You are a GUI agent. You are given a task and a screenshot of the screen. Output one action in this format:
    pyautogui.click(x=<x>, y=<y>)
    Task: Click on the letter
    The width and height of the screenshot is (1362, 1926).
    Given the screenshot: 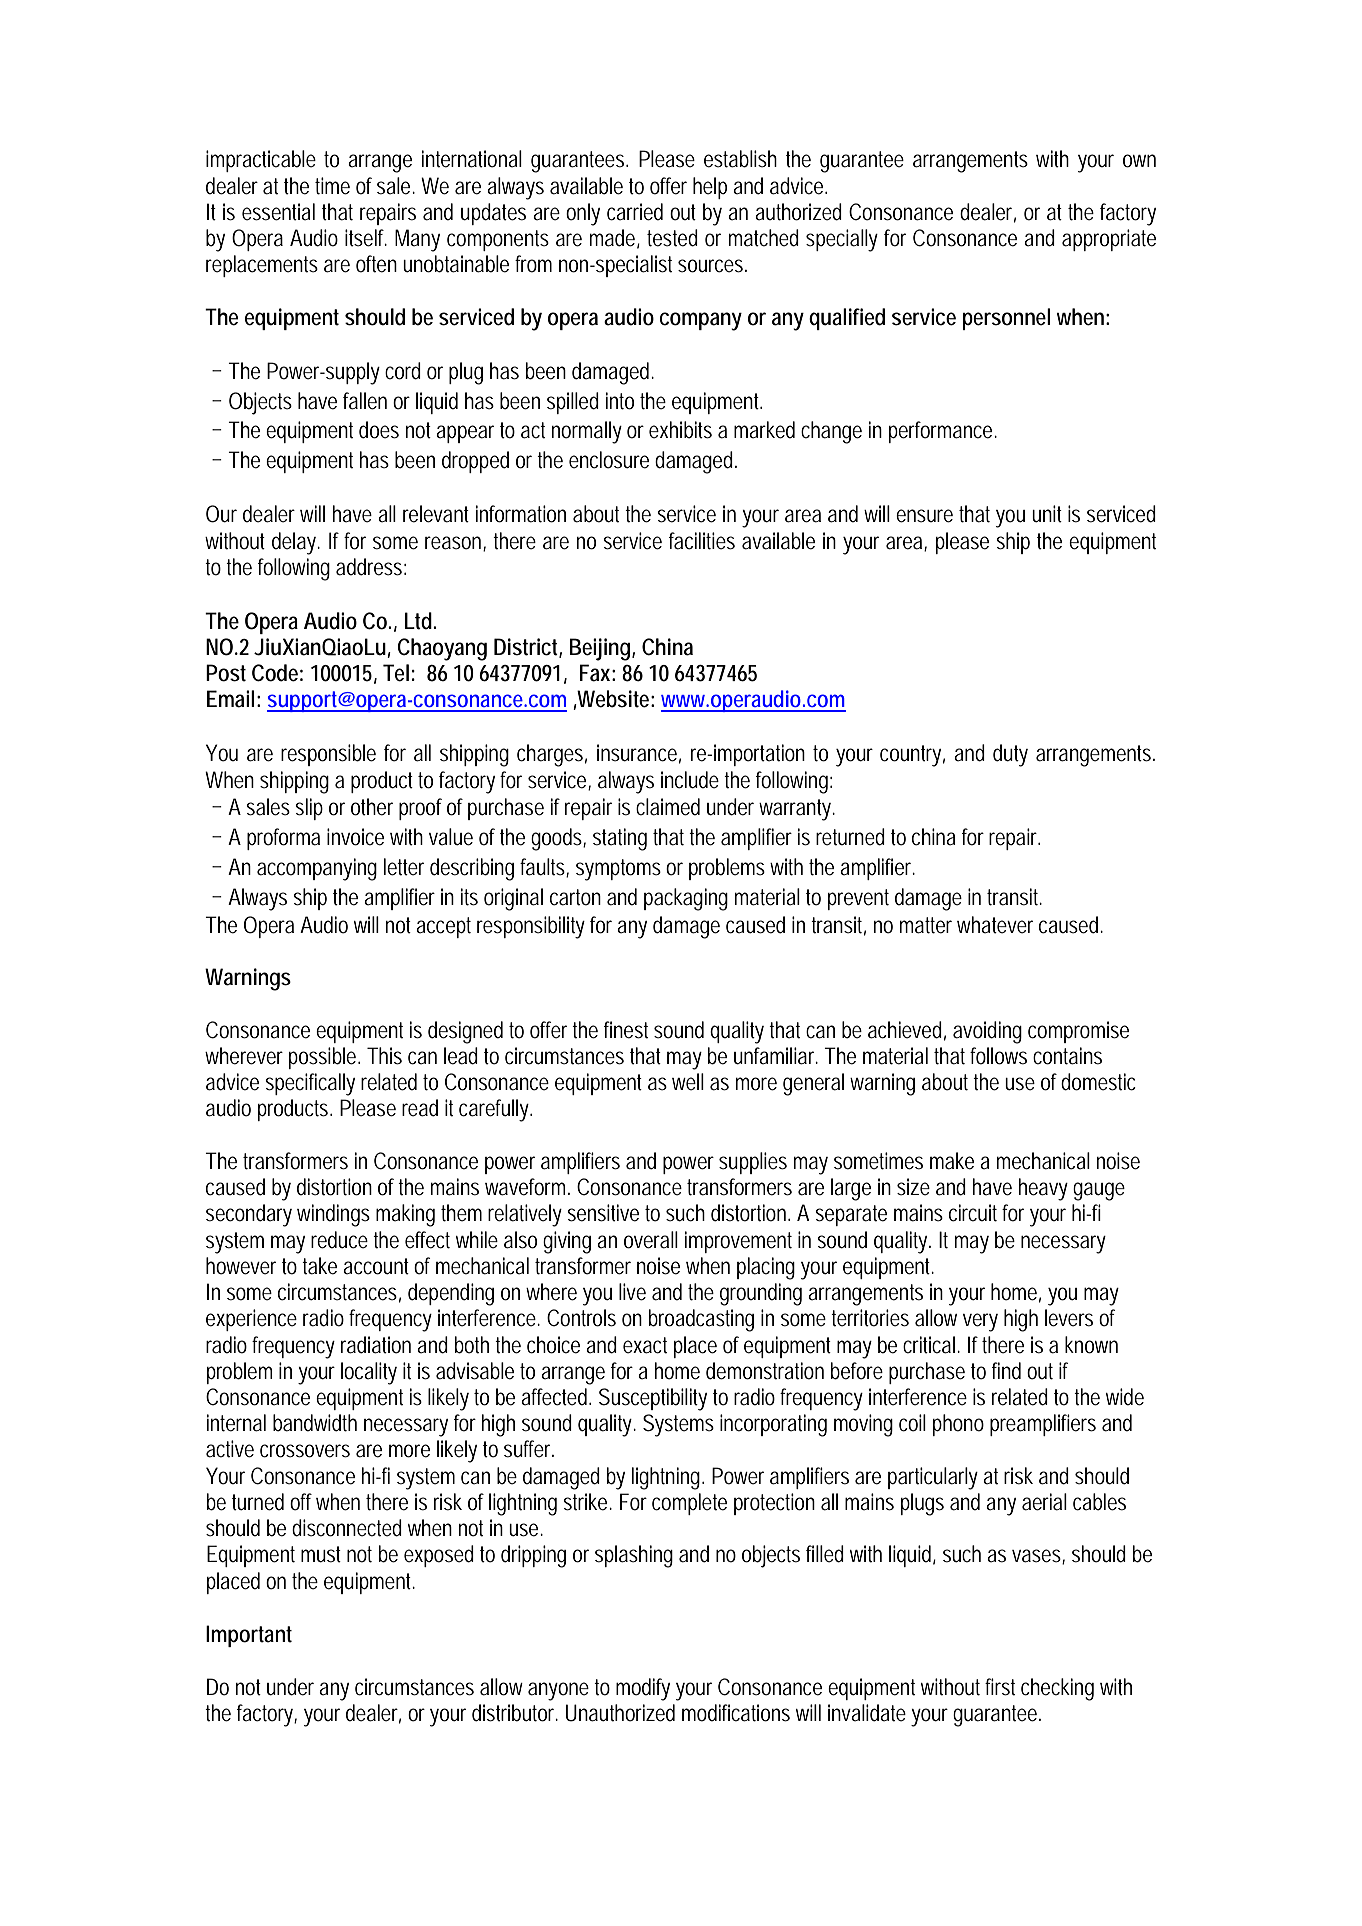 What is the action you would take?
    pyautogui.click(x=404, y=867)
